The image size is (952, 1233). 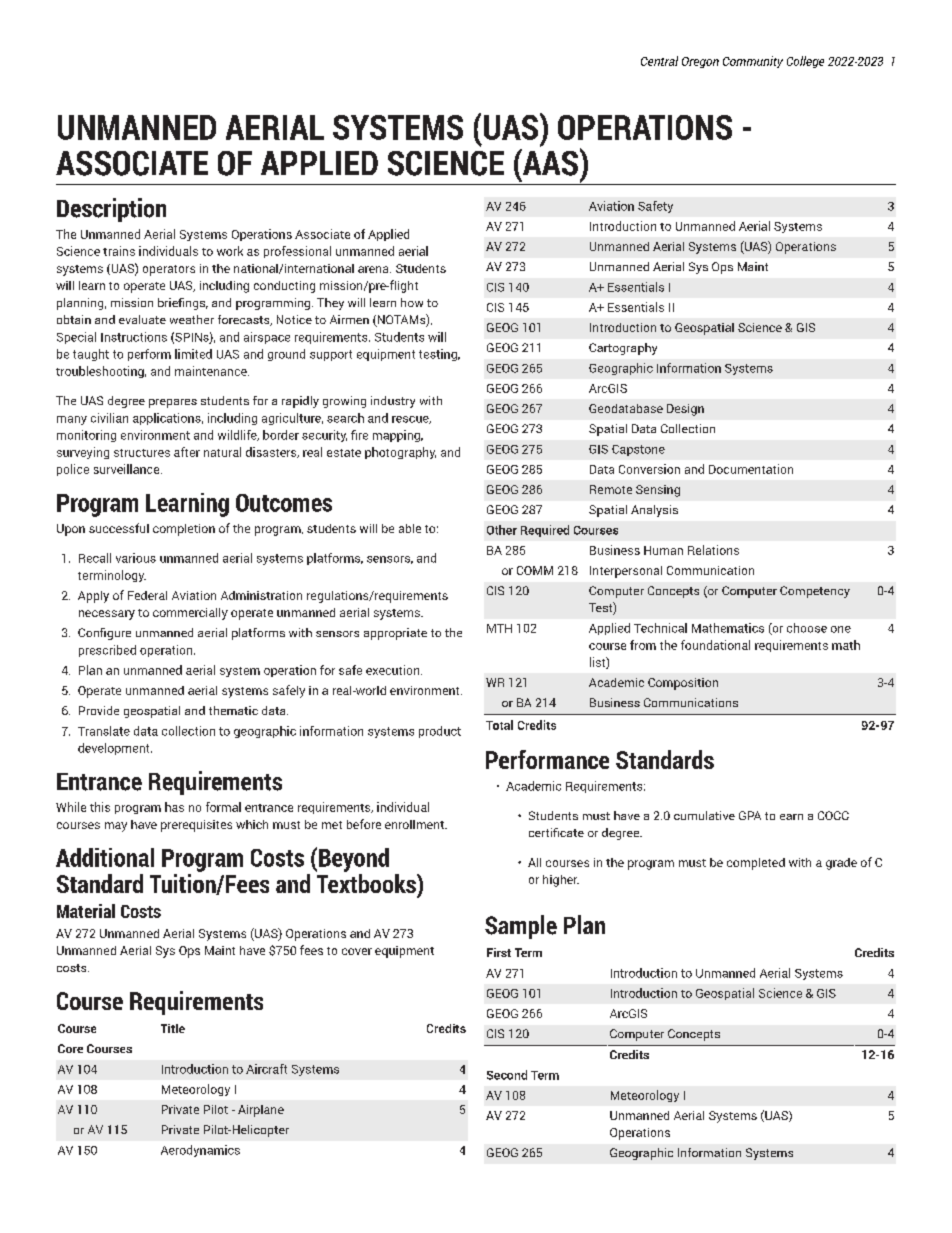 What do you see at coordinates (111, 210) in the screenshot?
I see `Description` at bounding box center [111, 210].
